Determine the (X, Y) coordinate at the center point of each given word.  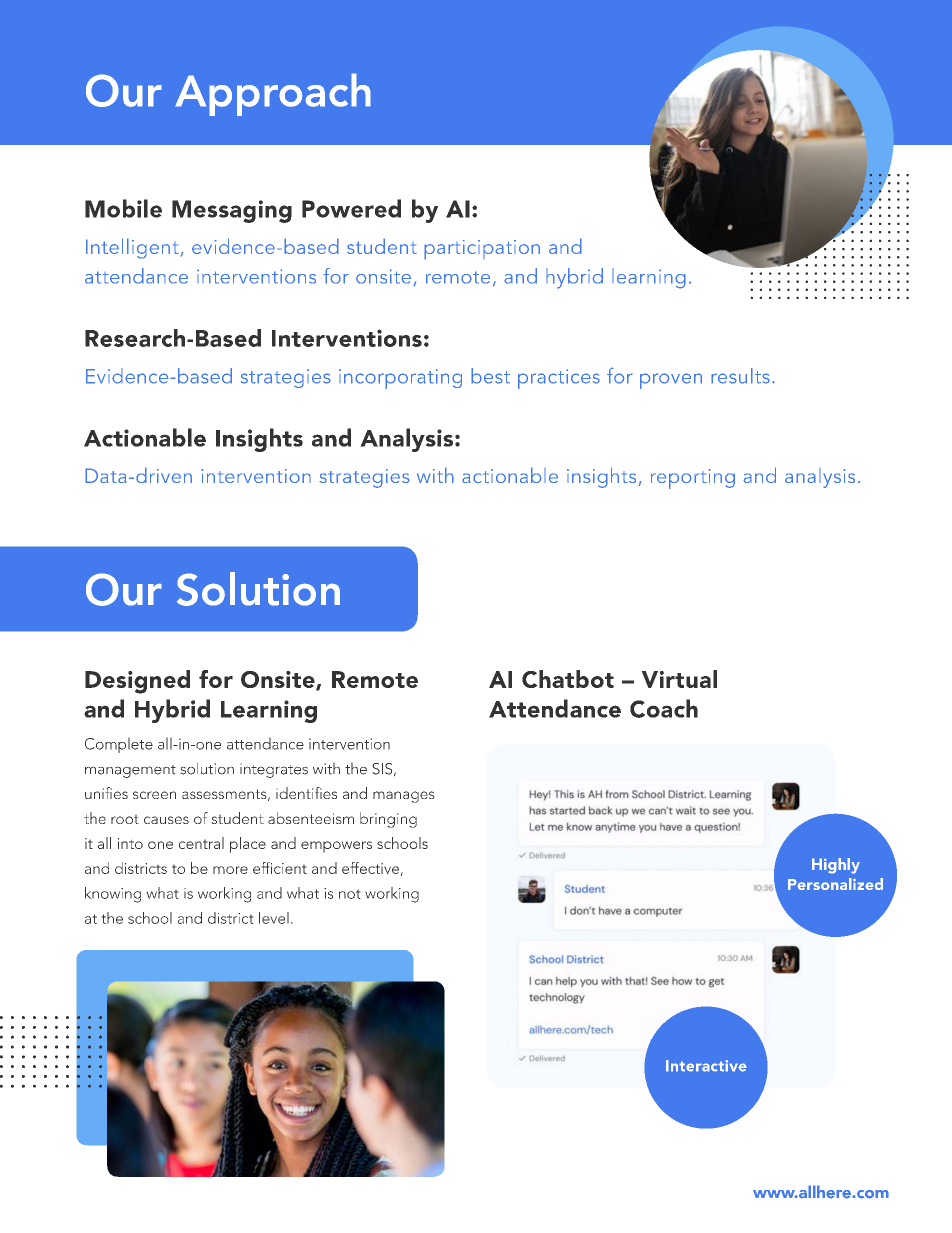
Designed (137, 682)
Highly (836, 866)
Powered (351, 208)
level (274, 918)
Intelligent (132, 248)
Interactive (706, 1066)
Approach (273, 94)
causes (166, 820)
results (740, 376)
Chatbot (568, 679)
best (490, 376)
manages (404, 797)
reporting (693, 479)
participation (482, 250)
